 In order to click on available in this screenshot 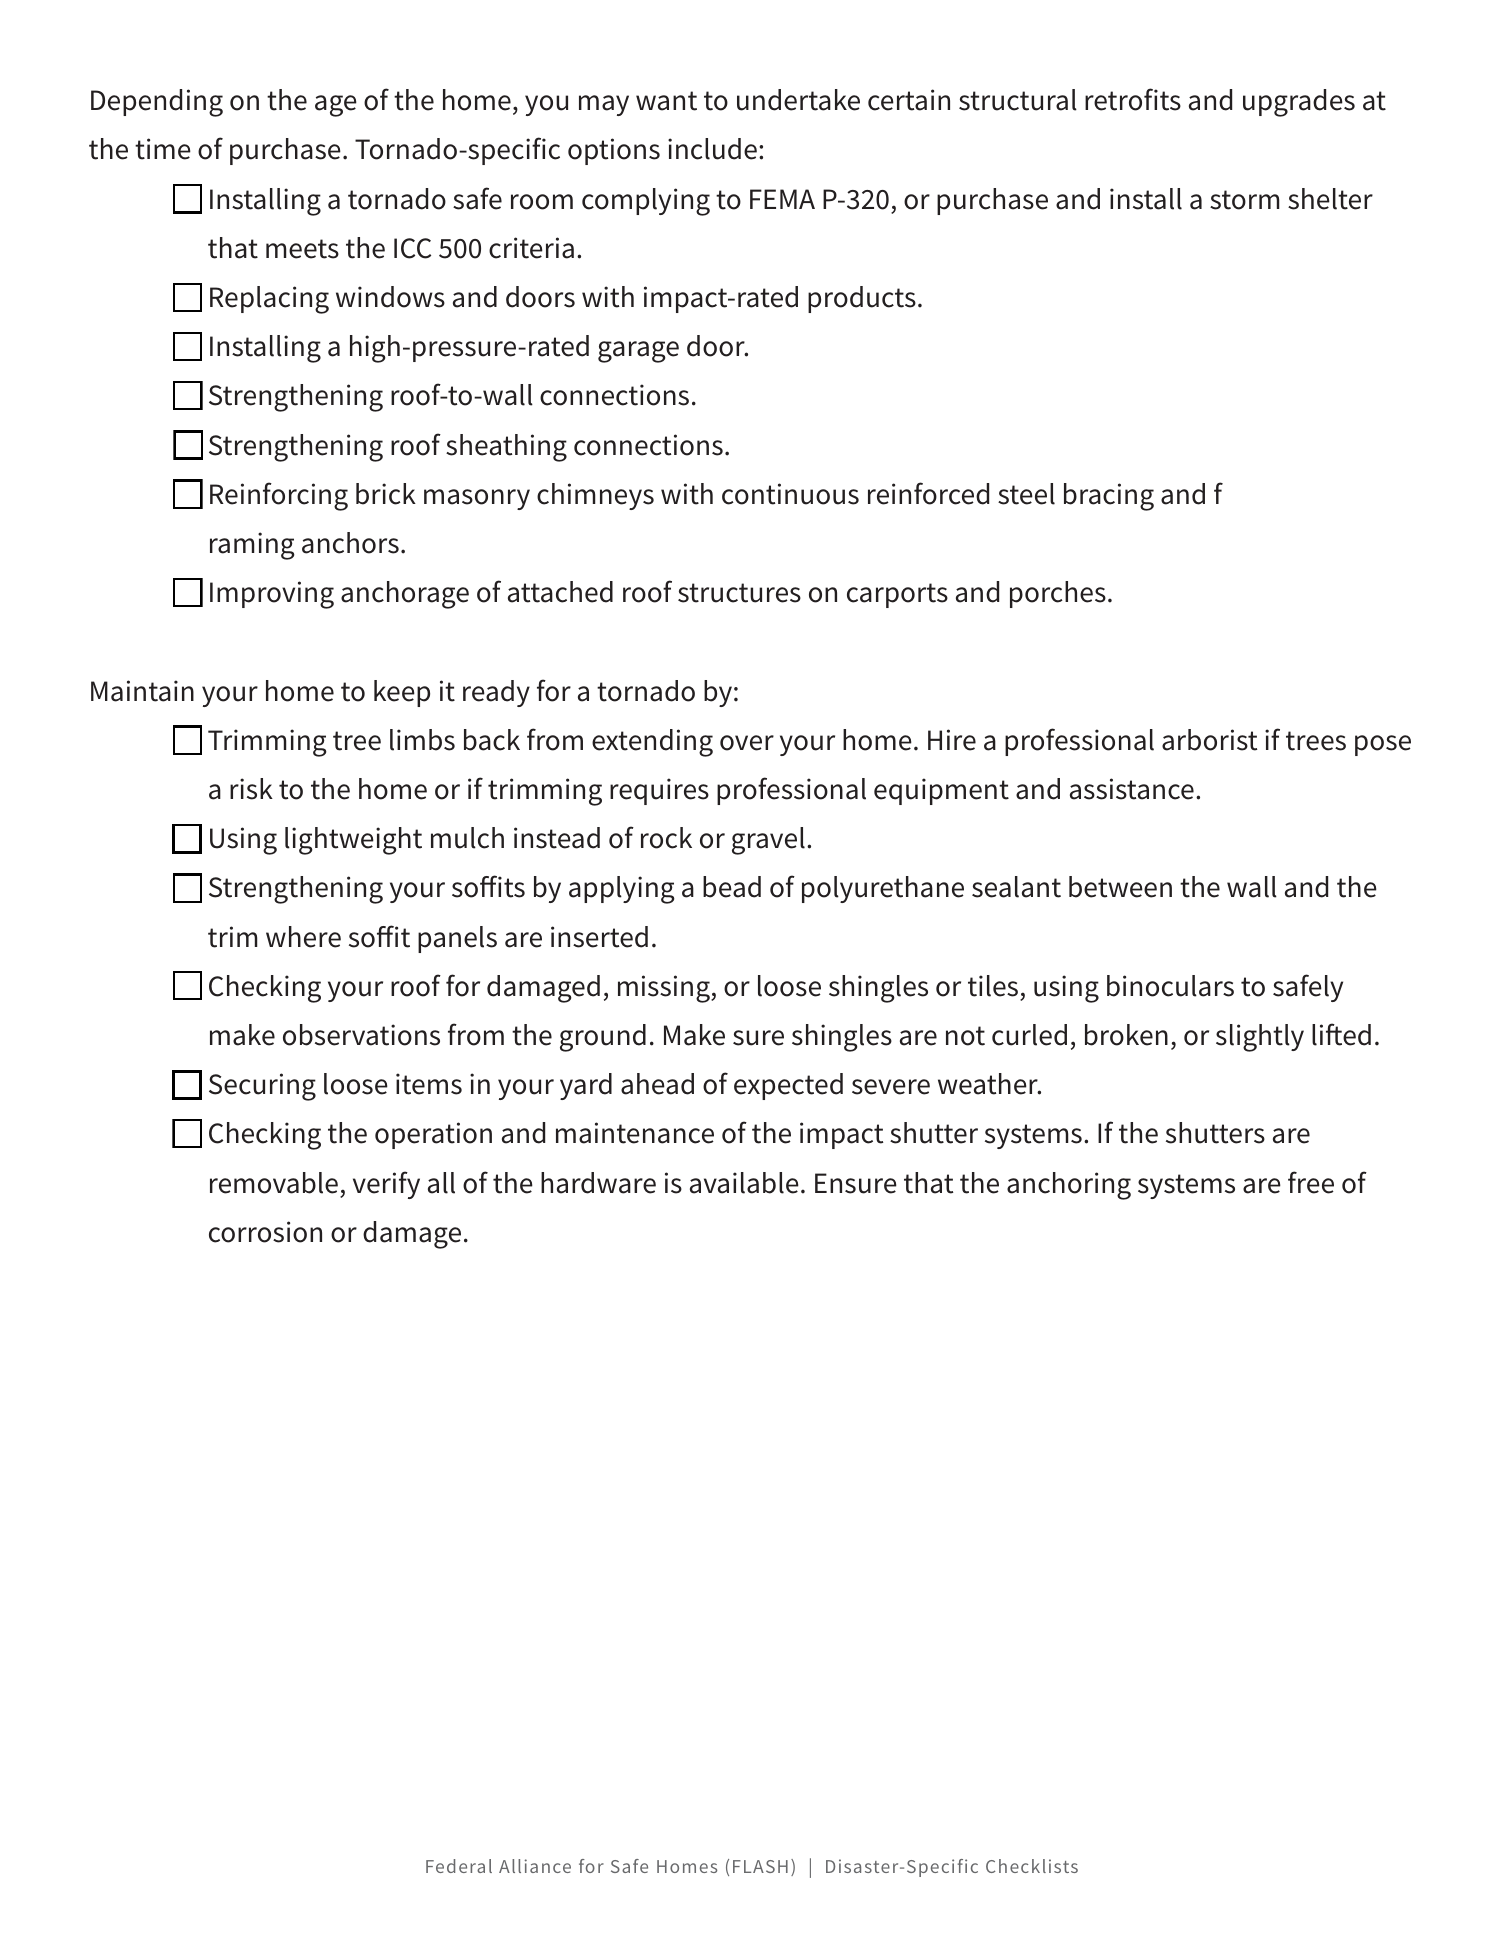, I will do `click(744, 1183)`.
